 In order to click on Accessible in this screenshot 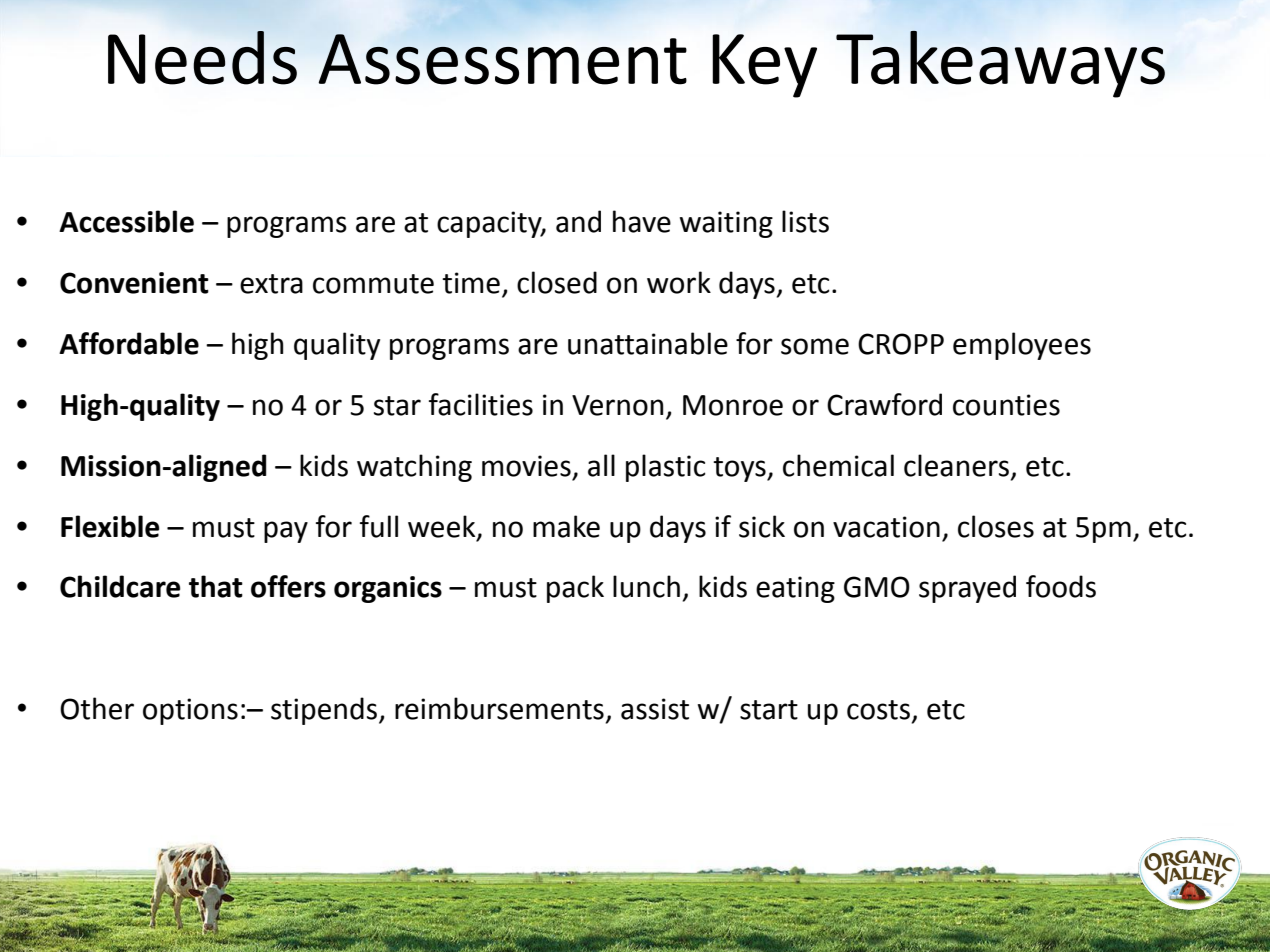, I will do `click(126, 221)`.
